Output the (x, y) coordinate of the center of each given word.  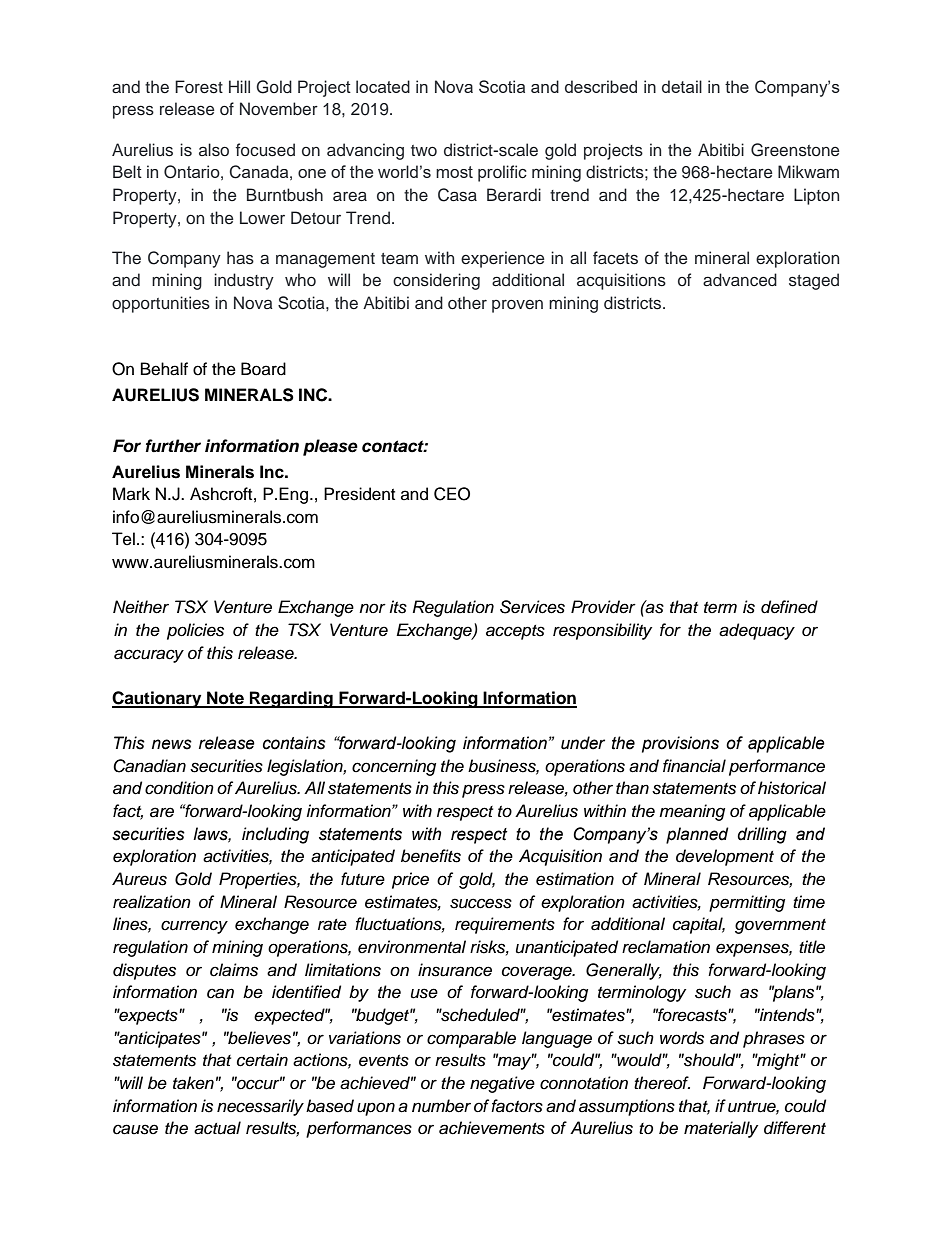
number (441, 1106)
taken (193, 1083)
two (424, 150)
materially (721, 1129)
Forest (199, 87)
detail (682, 86)
